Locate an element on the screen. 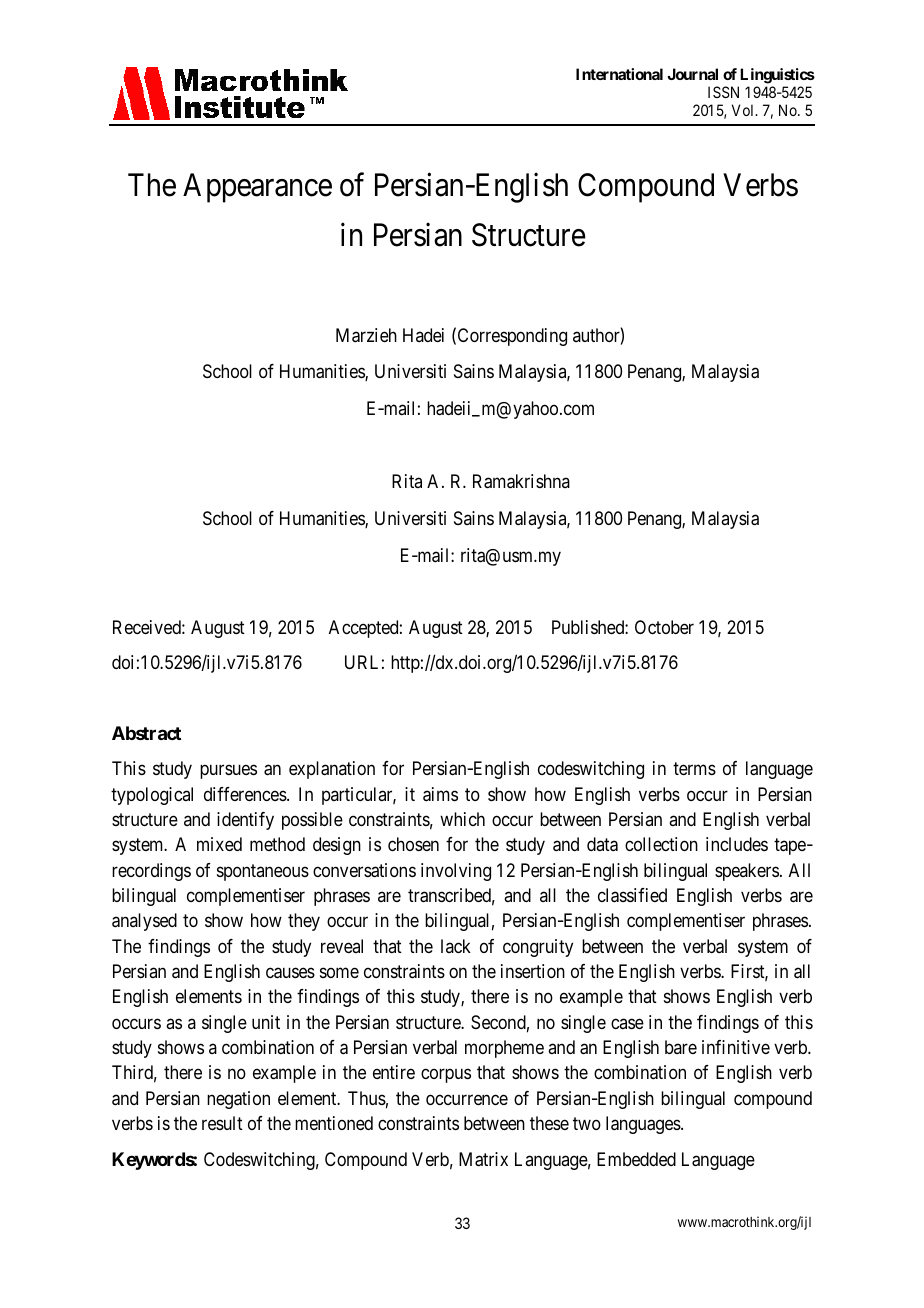  International is located at coordinates (619, 74).
